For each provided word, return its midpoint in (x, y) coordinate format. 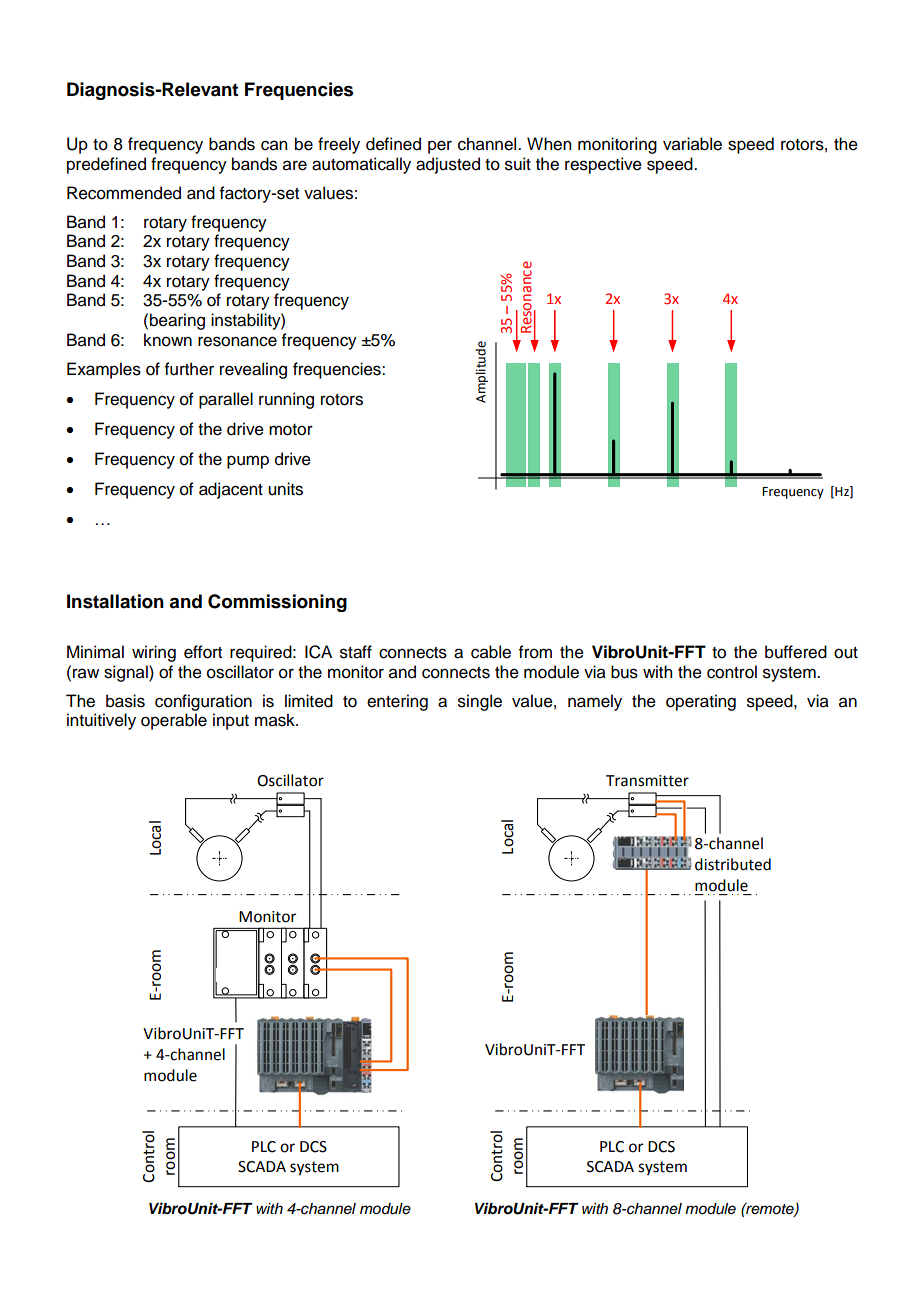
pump (248, 462)
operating (701, 702)
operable (174, 721)
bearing (177, 321)
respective (603, 165)
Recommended (124, 193)
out (846, 653)
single (480, 702)
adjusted (448, 165)
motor (291, 430)
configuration (203, 702)
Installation (115, 601)
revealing (253, 370)
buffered (796, 652)
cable (491, 652)
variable (692, 144)
